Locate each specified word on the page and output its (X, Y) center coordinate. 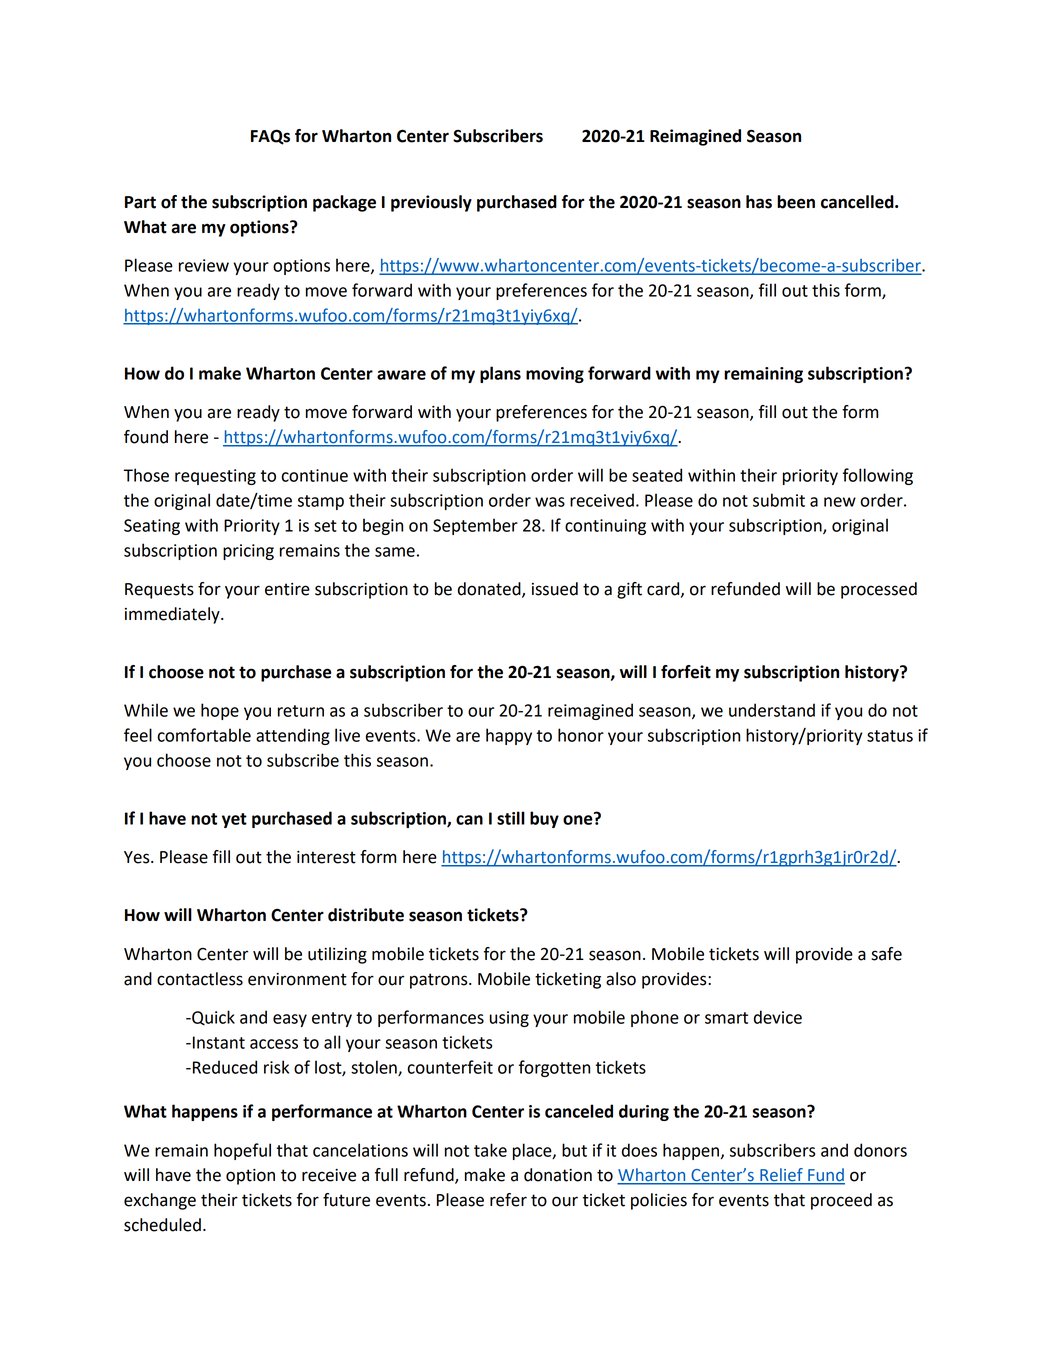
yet (234, 820)
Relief (781, 1176)
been (796, 202)
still (511, 818)
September (475, 526)
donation (558, 1175)
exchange (160, 1201)
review (204, 265)
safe (886, 954)
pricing (248, 552)
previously (431, 203)
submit (779, 500)
